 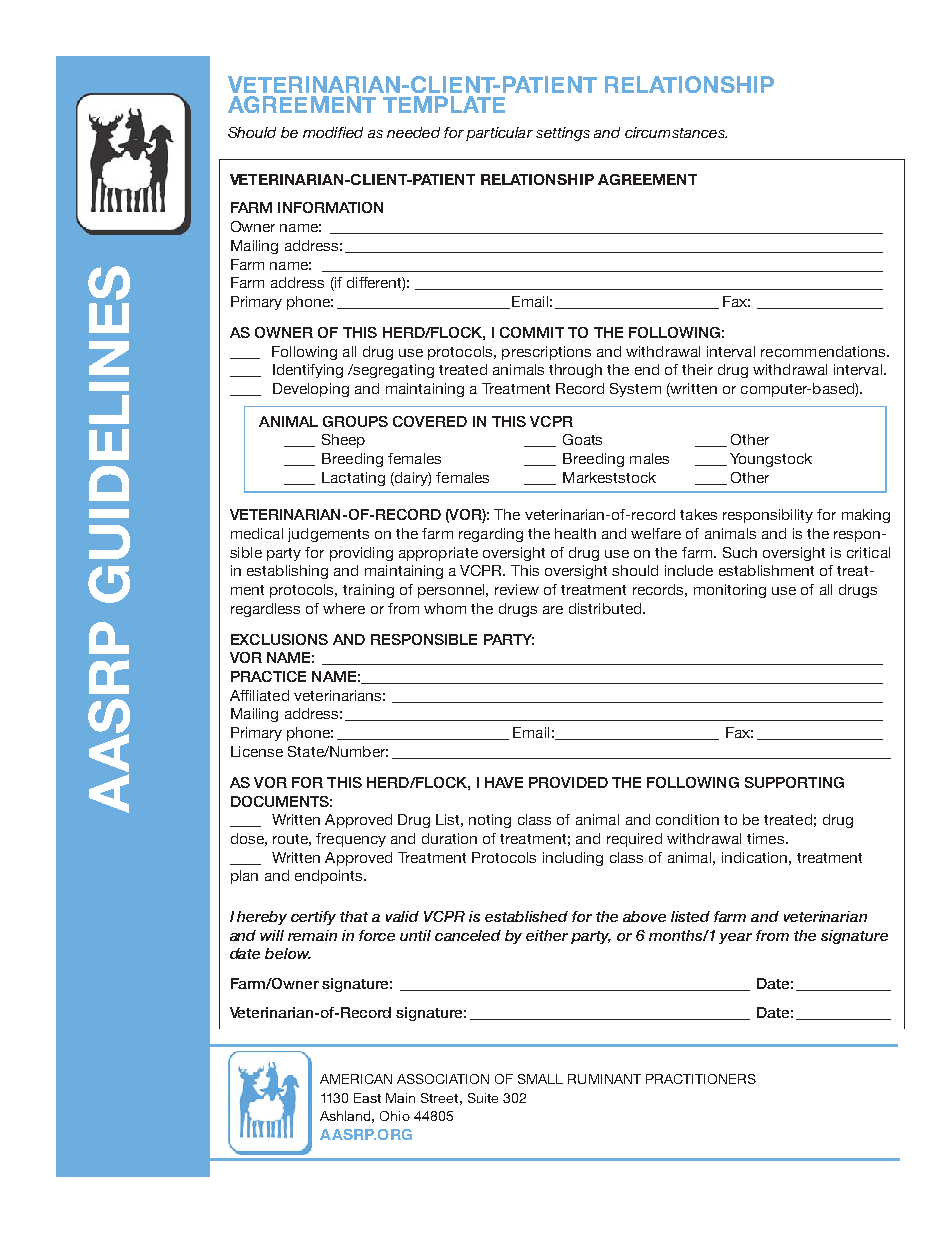 I want to click on PROVIDED, so click(x=568, y=782).
